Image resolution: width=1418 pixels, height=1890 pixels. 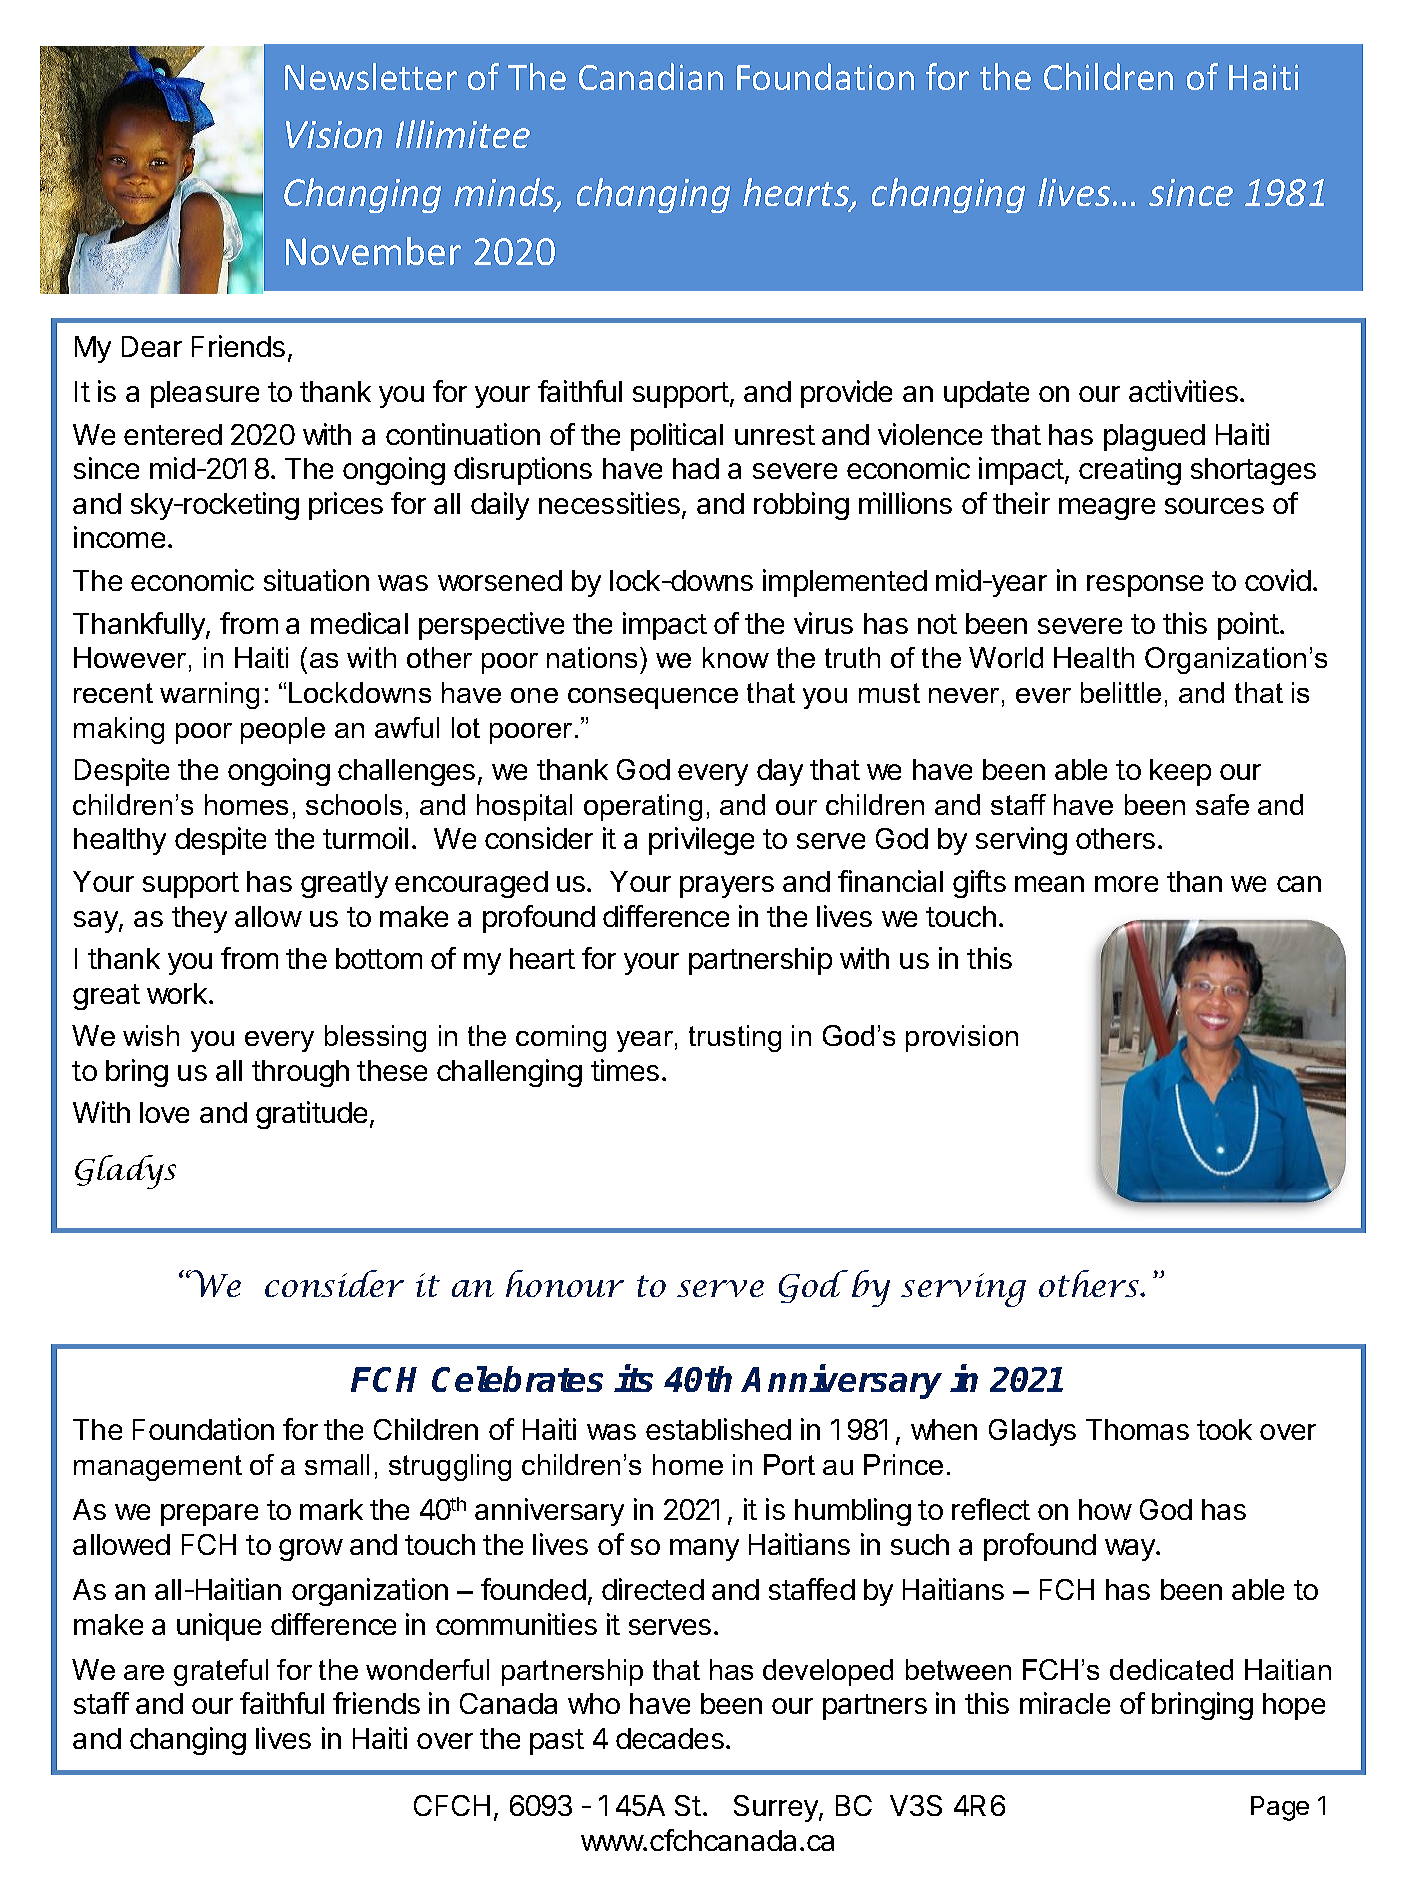 I want to click on times, so click(x=625, y=1070).
